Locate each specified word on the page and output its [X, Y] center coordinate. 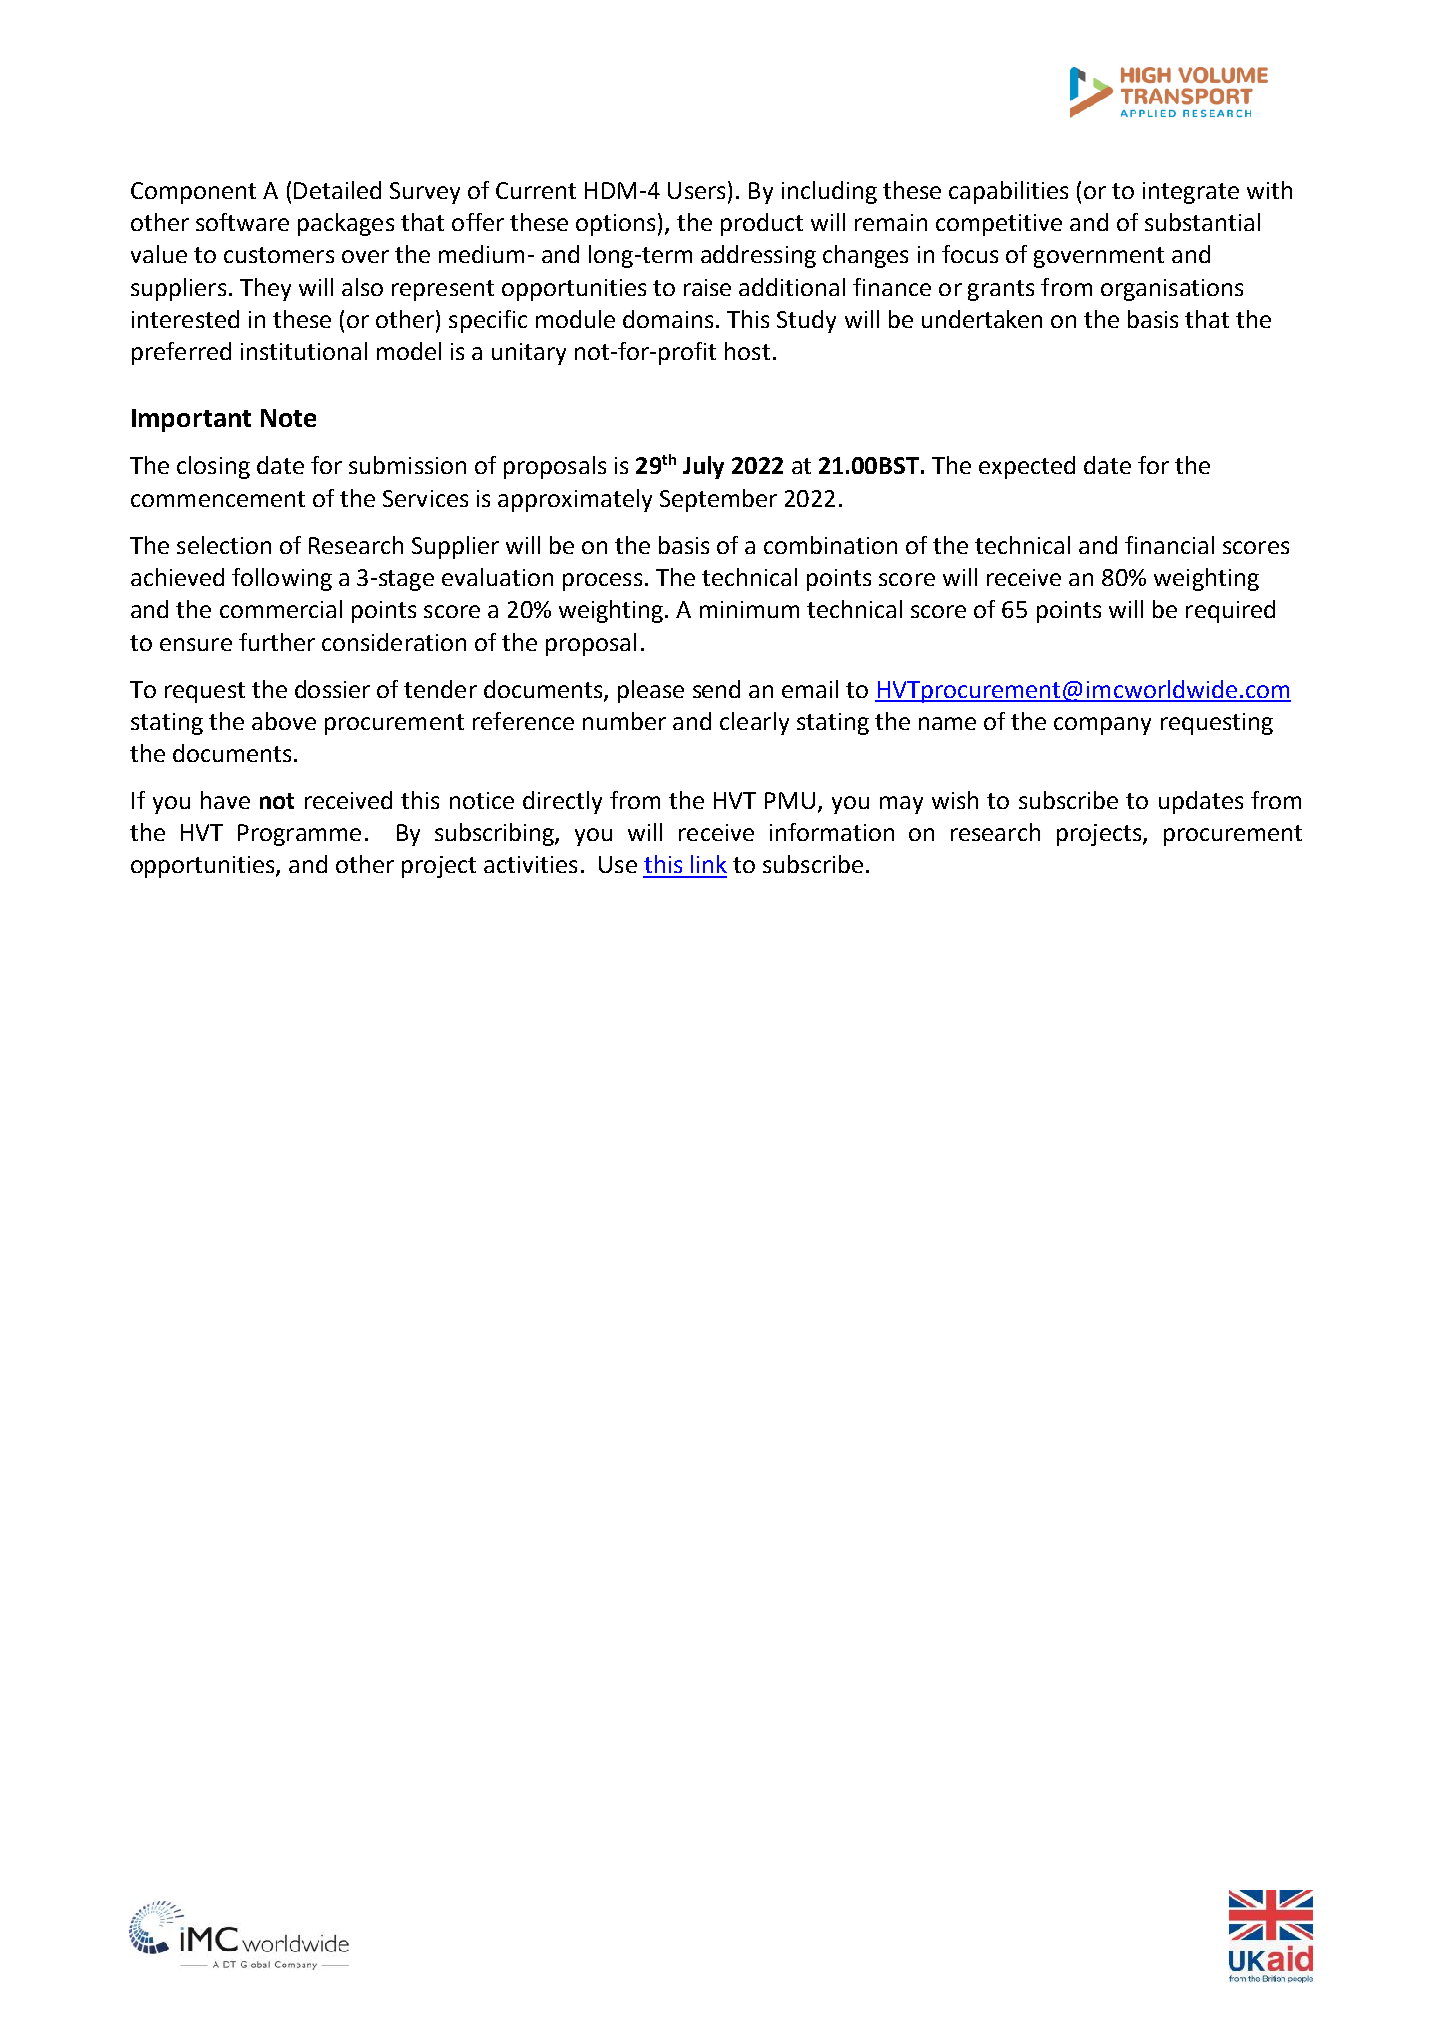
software [242, 222]
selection [224, 545]
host [747, 351]
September [718, 500]
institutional [304, 351]
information [832, 832]
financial [1169, 545]
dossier [332, 689]
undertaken [982, 319]
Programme [299, 835]
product [762, 224]
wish [955, 800]
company [1102, 726]
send [716, 689]
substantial [1202, 222]
